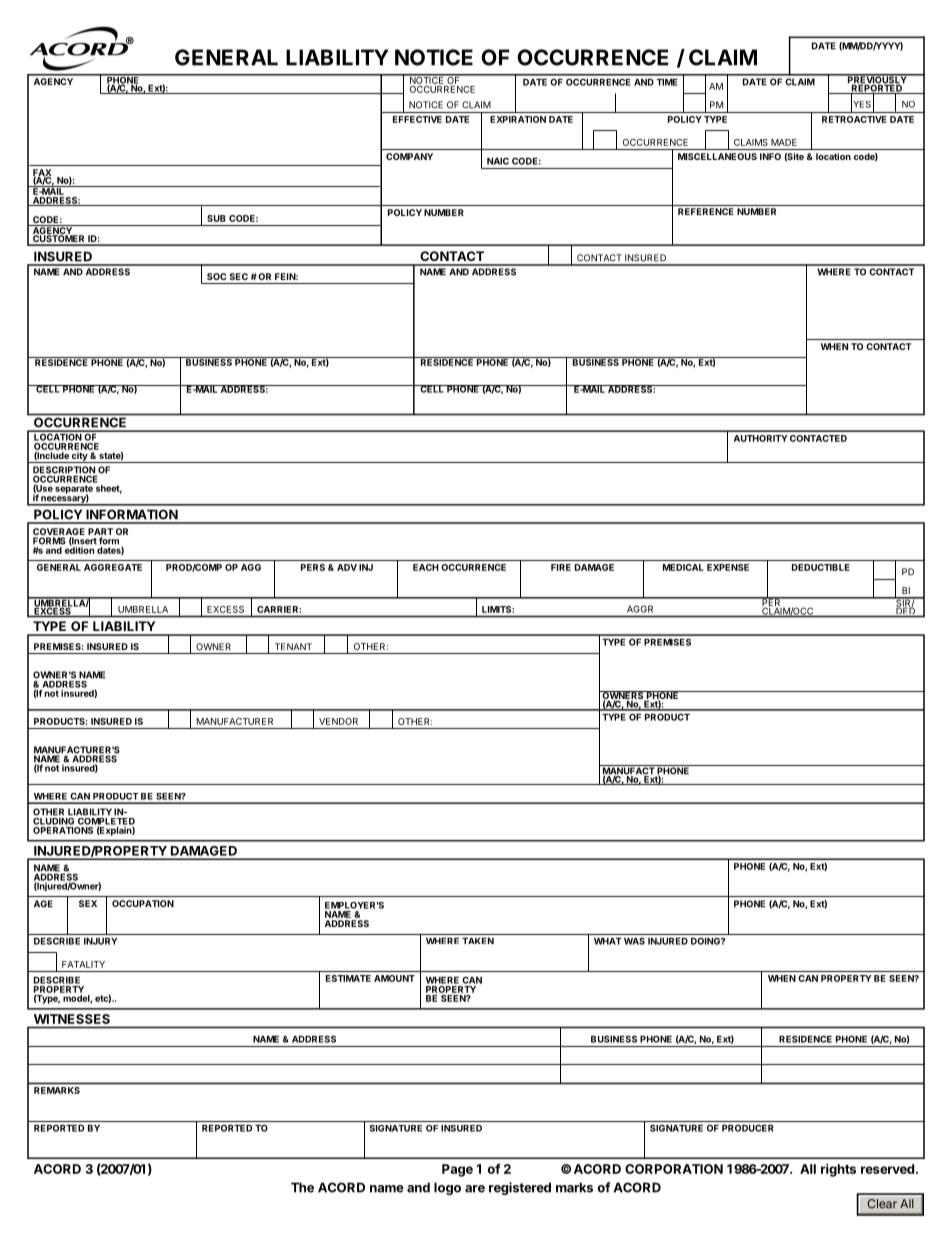 This image has width=952, height=1233. What do you see at coordinates (293, 646) in the image?
I see `TENANT` at bounding box center [293, 646].
